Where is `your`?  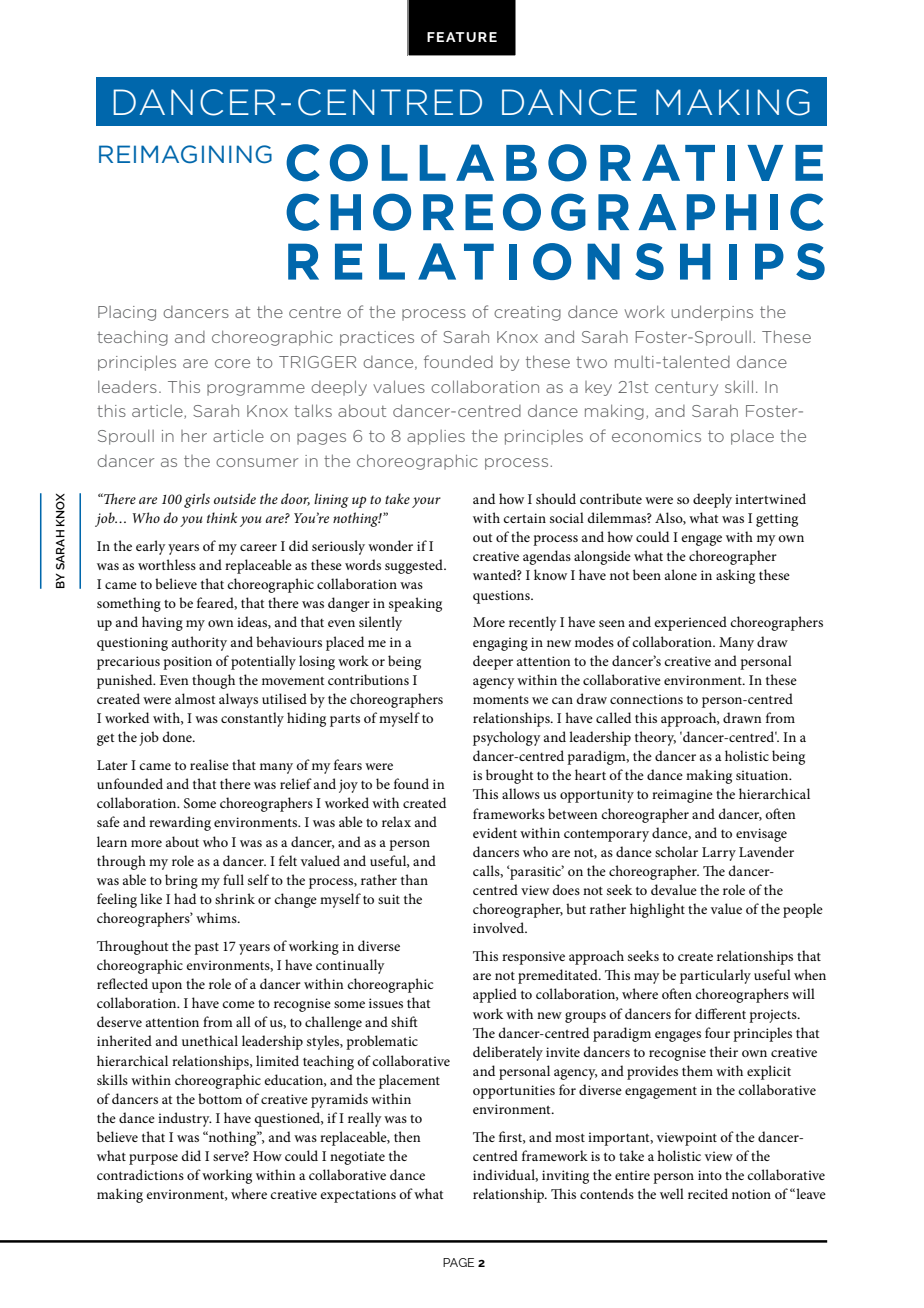 your is located at coordinates (426, 502).
